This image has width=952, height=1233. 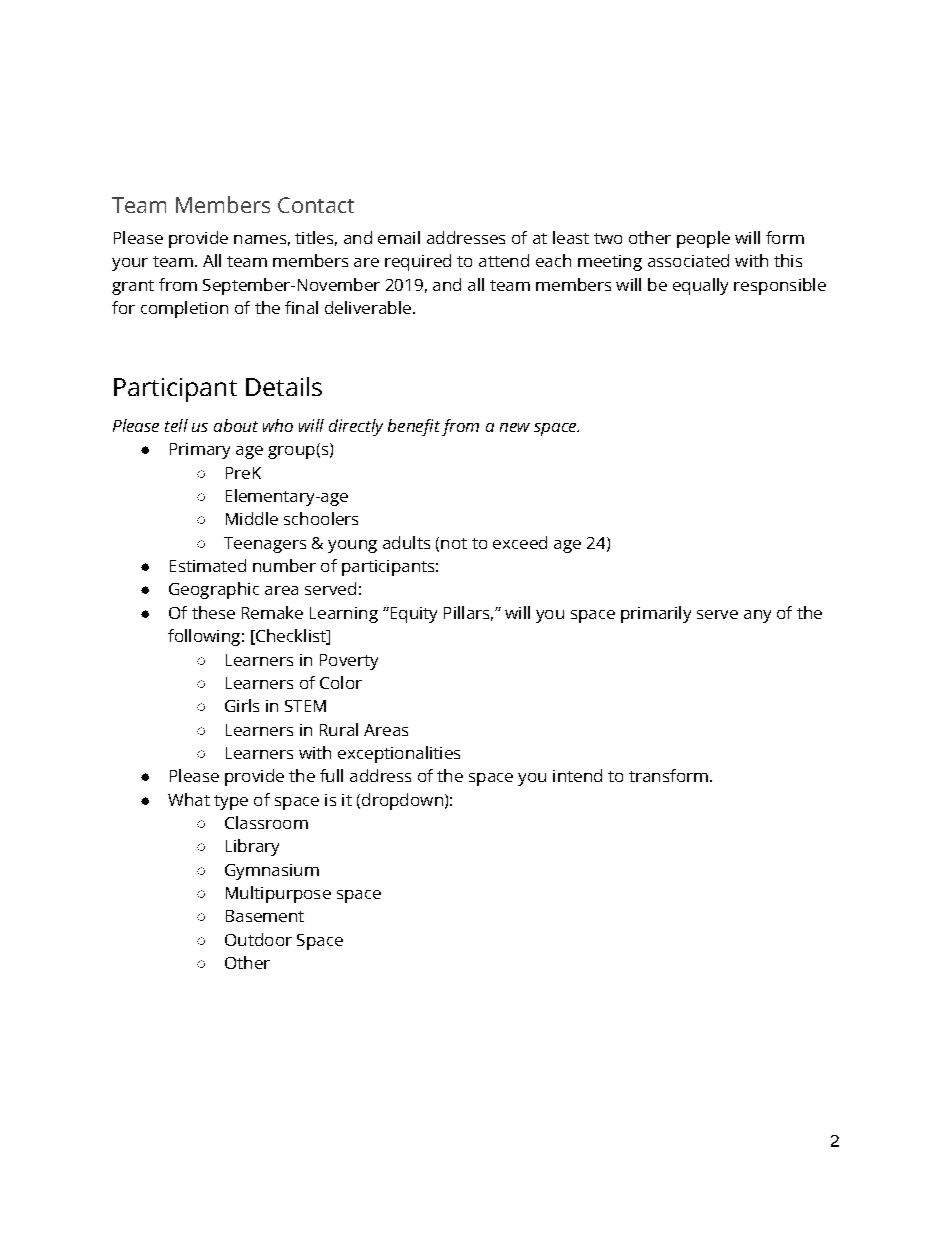 What do you see at coordinates (757, 616) in the image?
I see `any` at bounding box center [757, 616].
